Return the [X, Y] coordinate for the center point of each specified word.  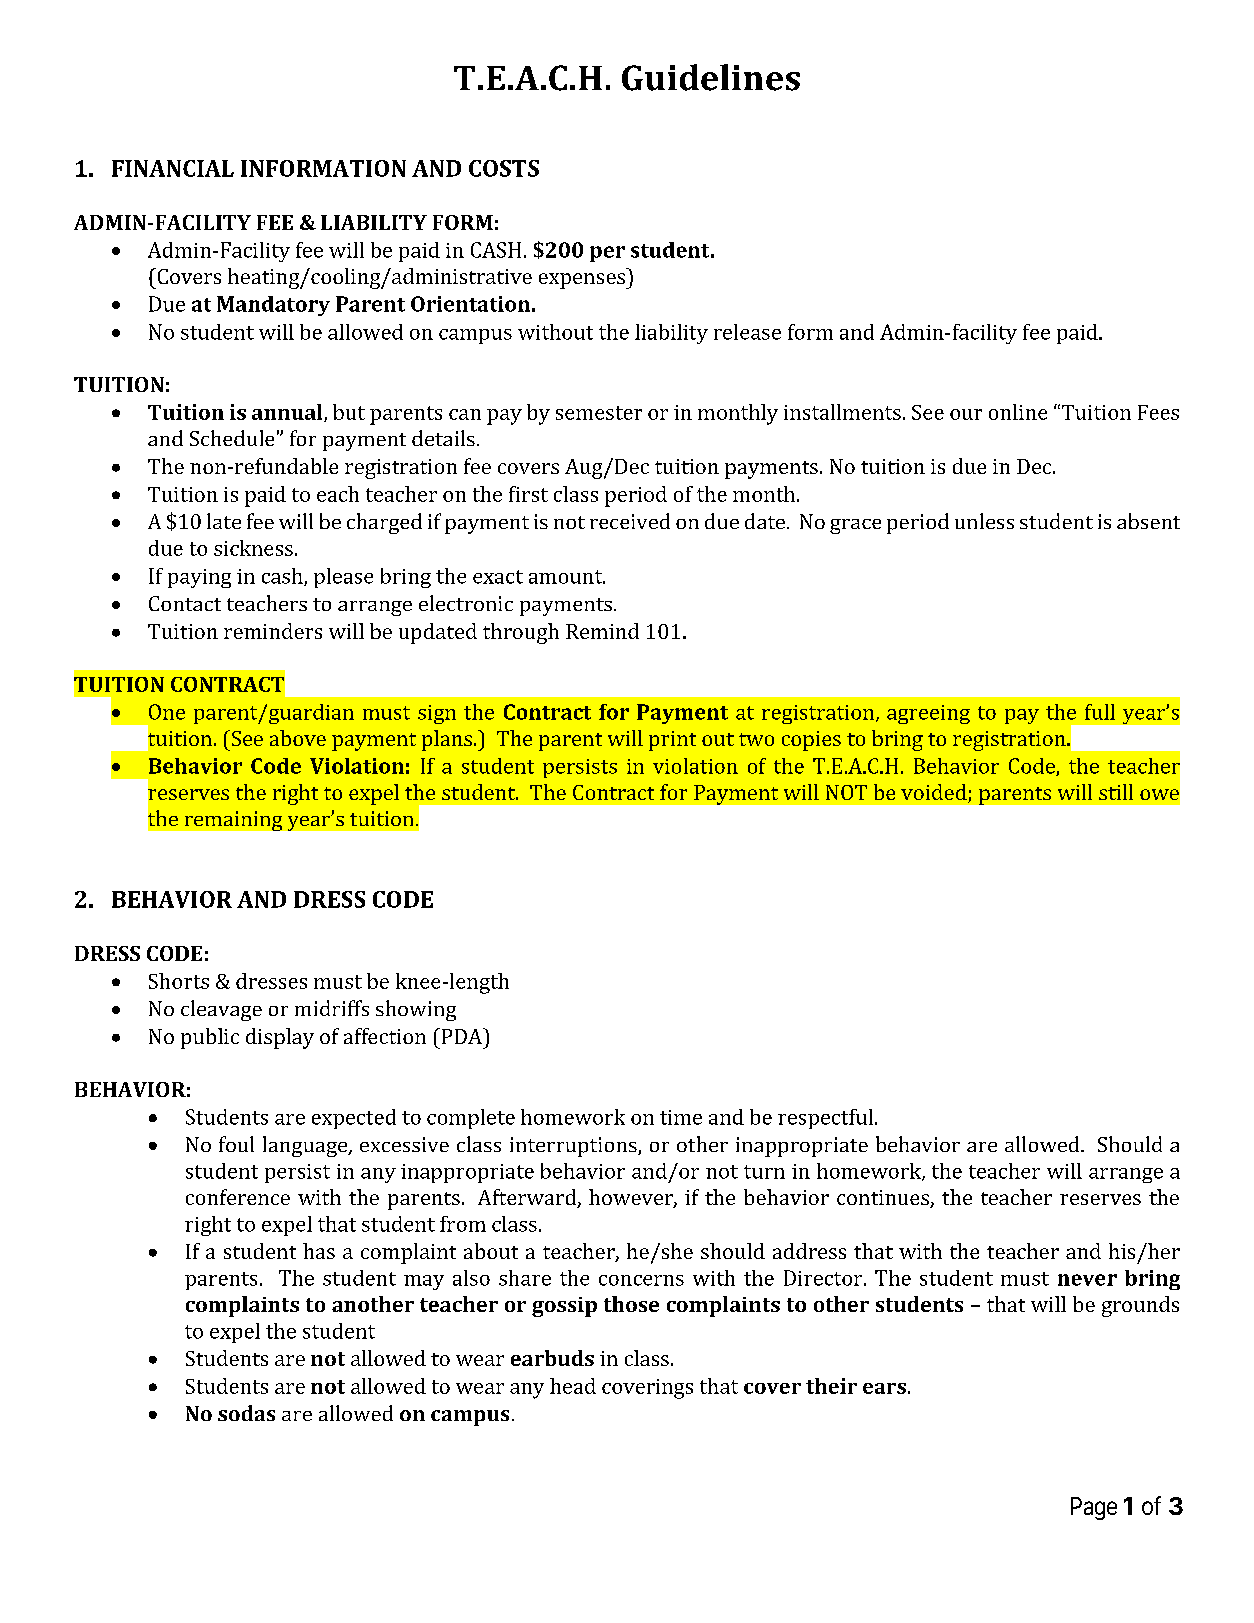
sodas [246, 1413]
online [1018, 412]
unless [984, 521]
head [573, 1386]
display [280, 1038]
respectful [827, 1119]
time [681, 1117]
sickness [253, 548]
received [630, 521]
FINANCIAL [173, 168]
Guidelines [711, 77]
